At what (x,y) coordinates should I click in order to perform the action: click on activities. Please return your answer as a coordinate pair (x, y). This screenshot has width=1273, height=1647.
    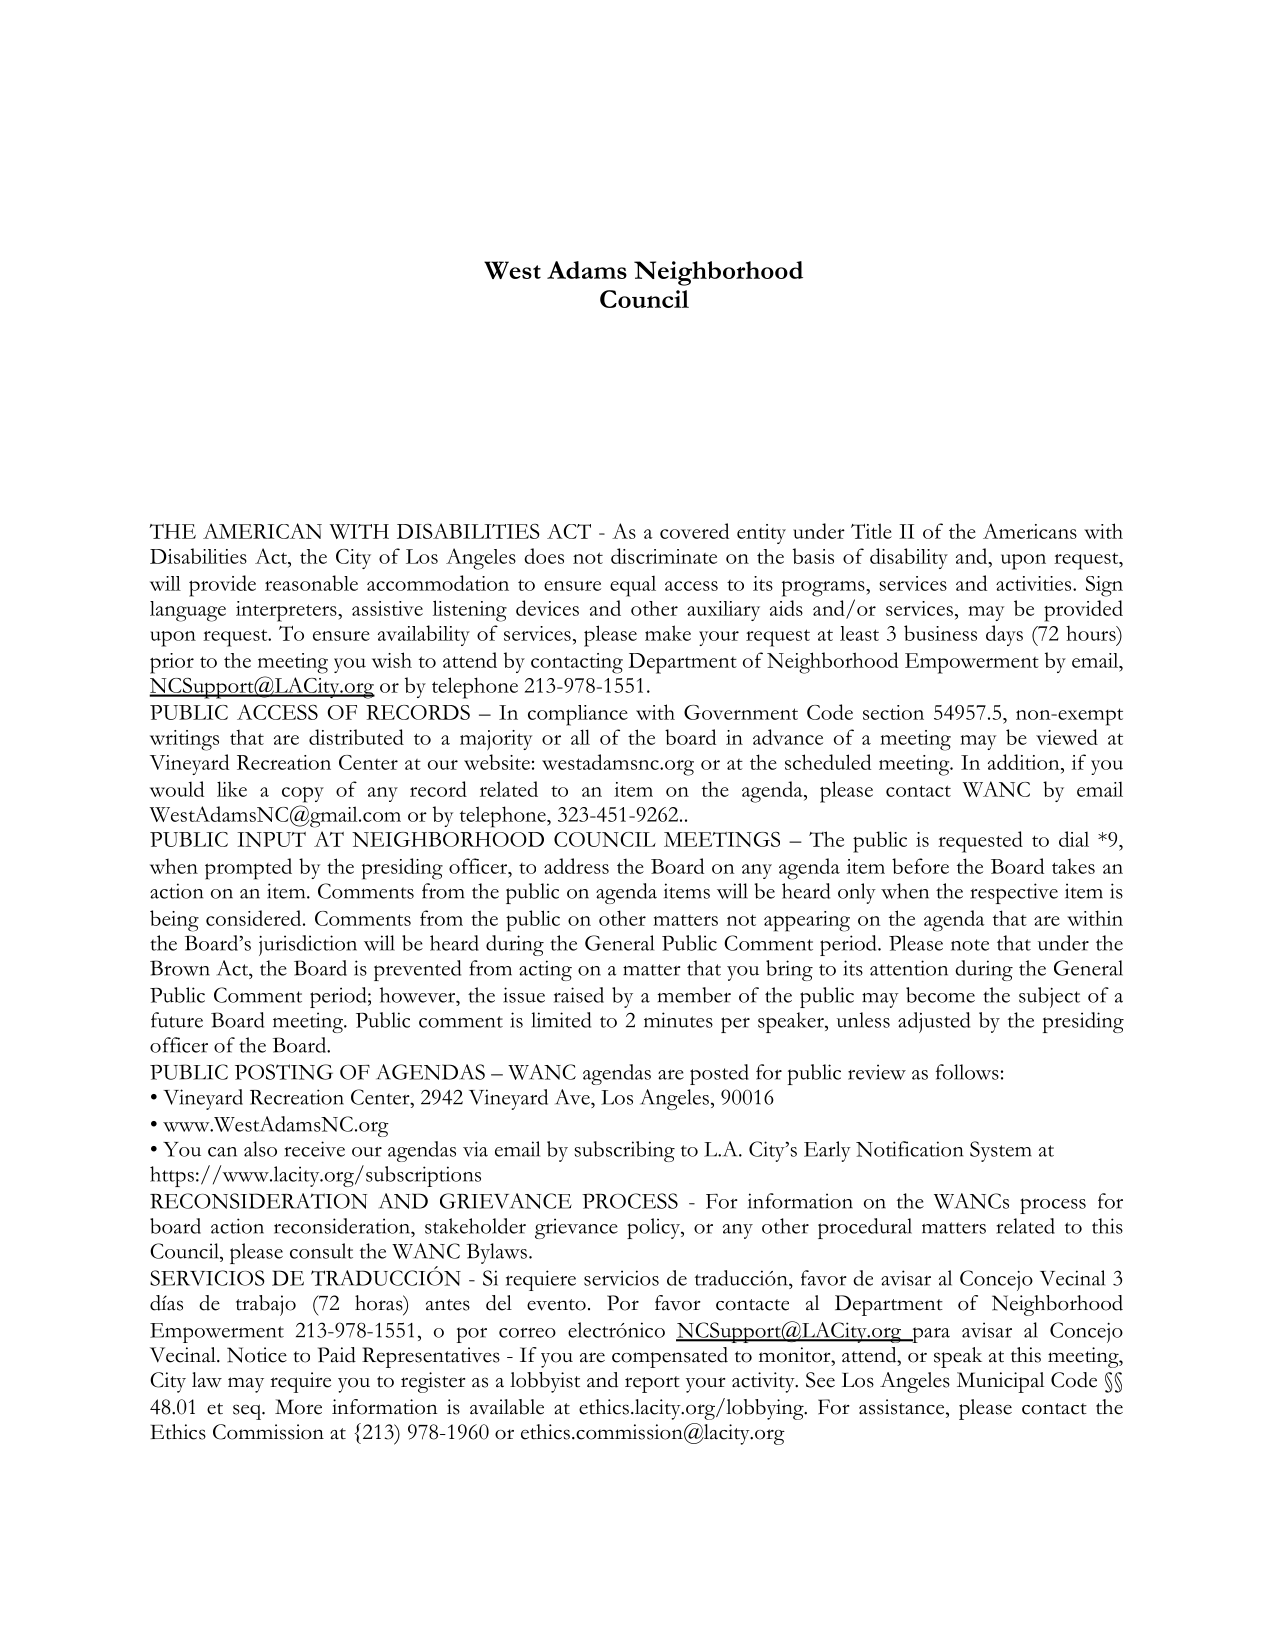
    Looking at the image, I should click on (1035, 583).
